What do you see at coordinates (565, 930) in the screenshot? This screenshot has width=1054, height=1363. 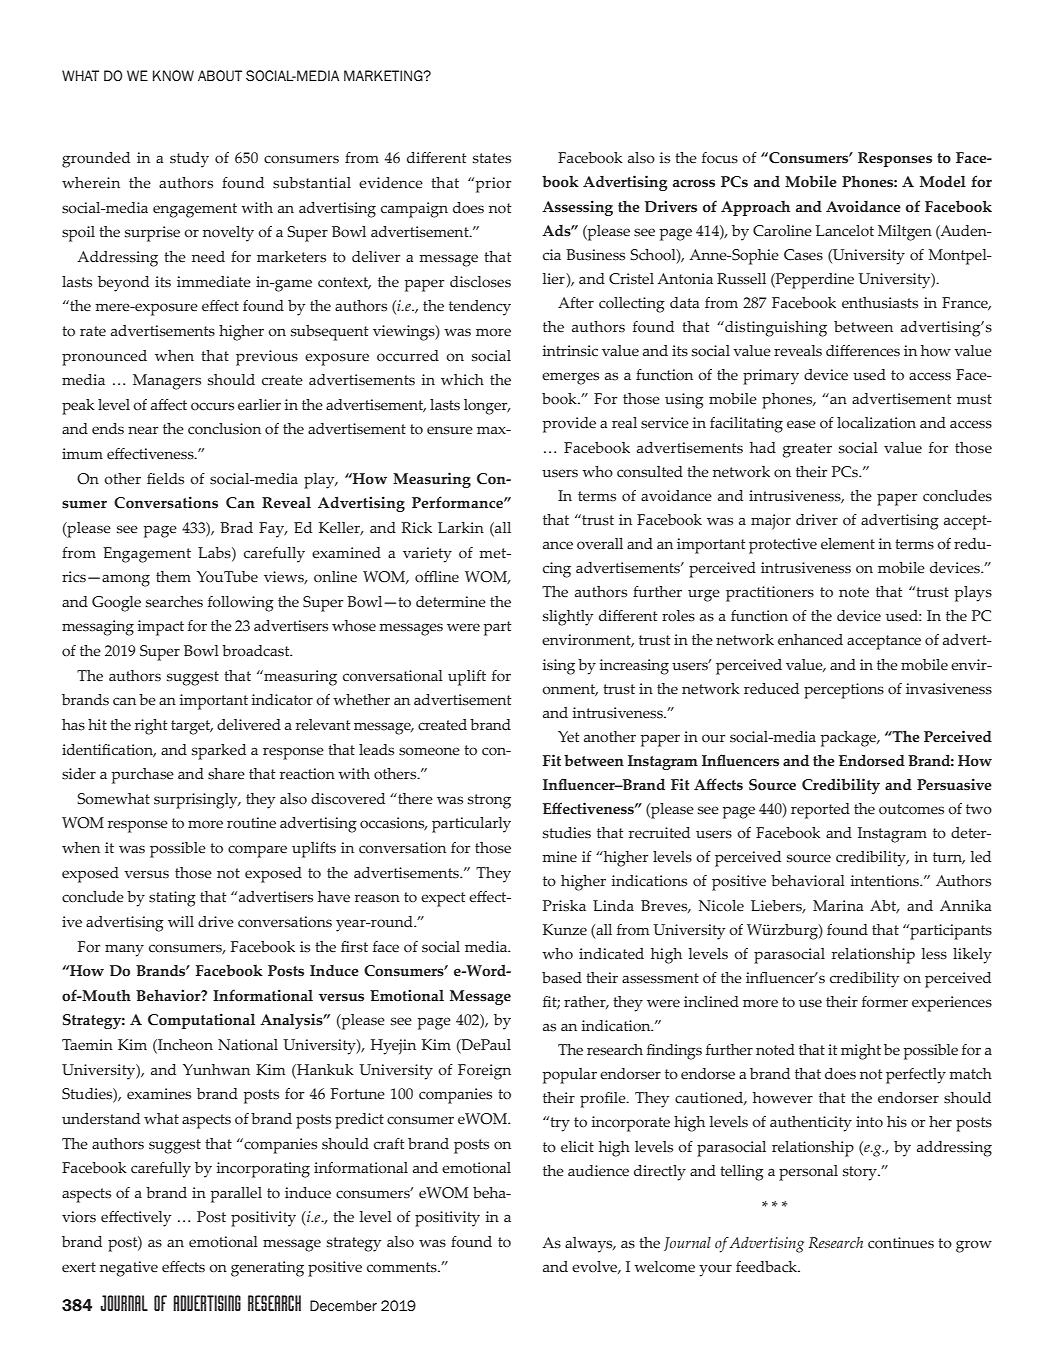 I see `Kunze` at bounding box center [565, 930].
